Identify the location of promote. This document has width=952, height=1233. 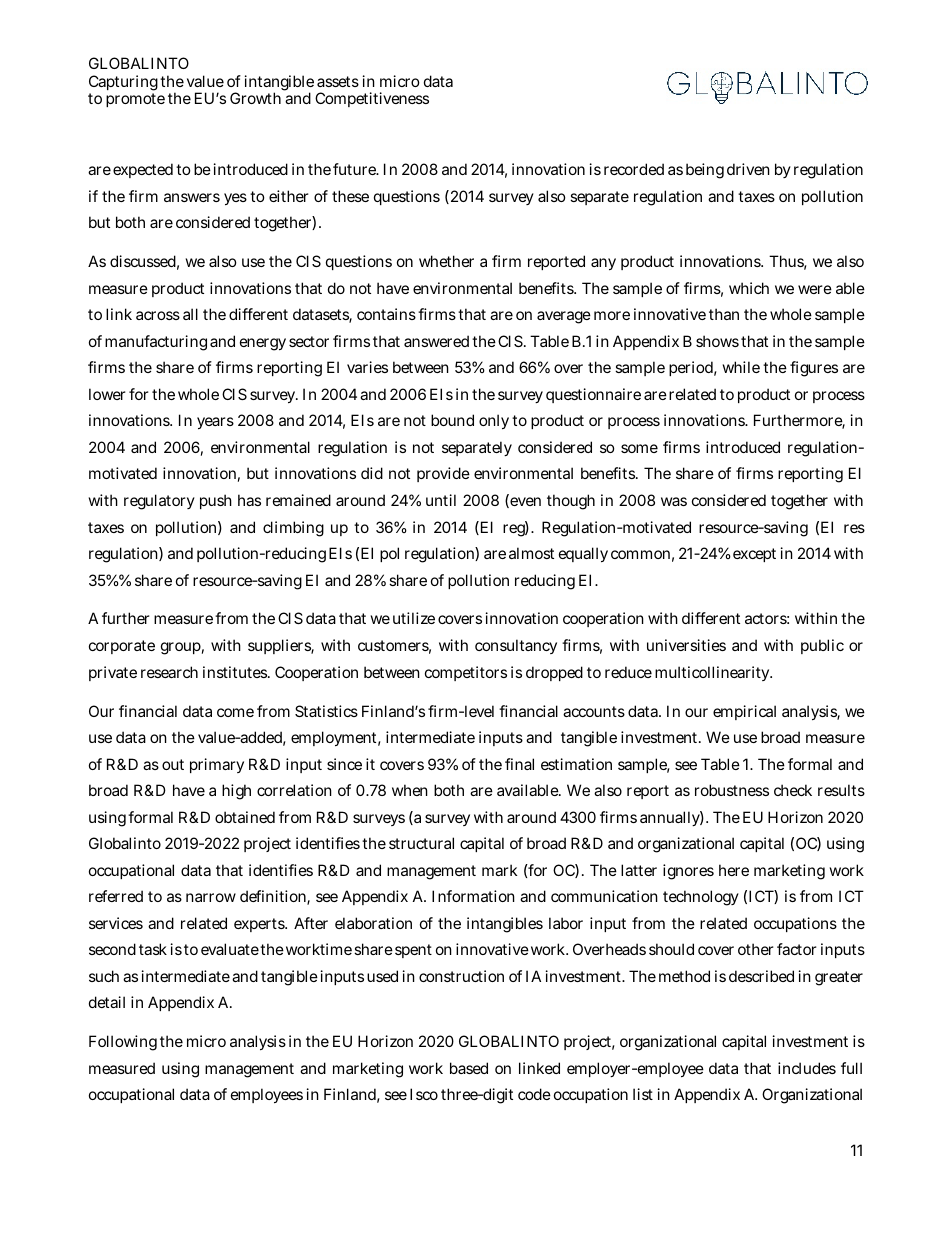
(135, 100).
